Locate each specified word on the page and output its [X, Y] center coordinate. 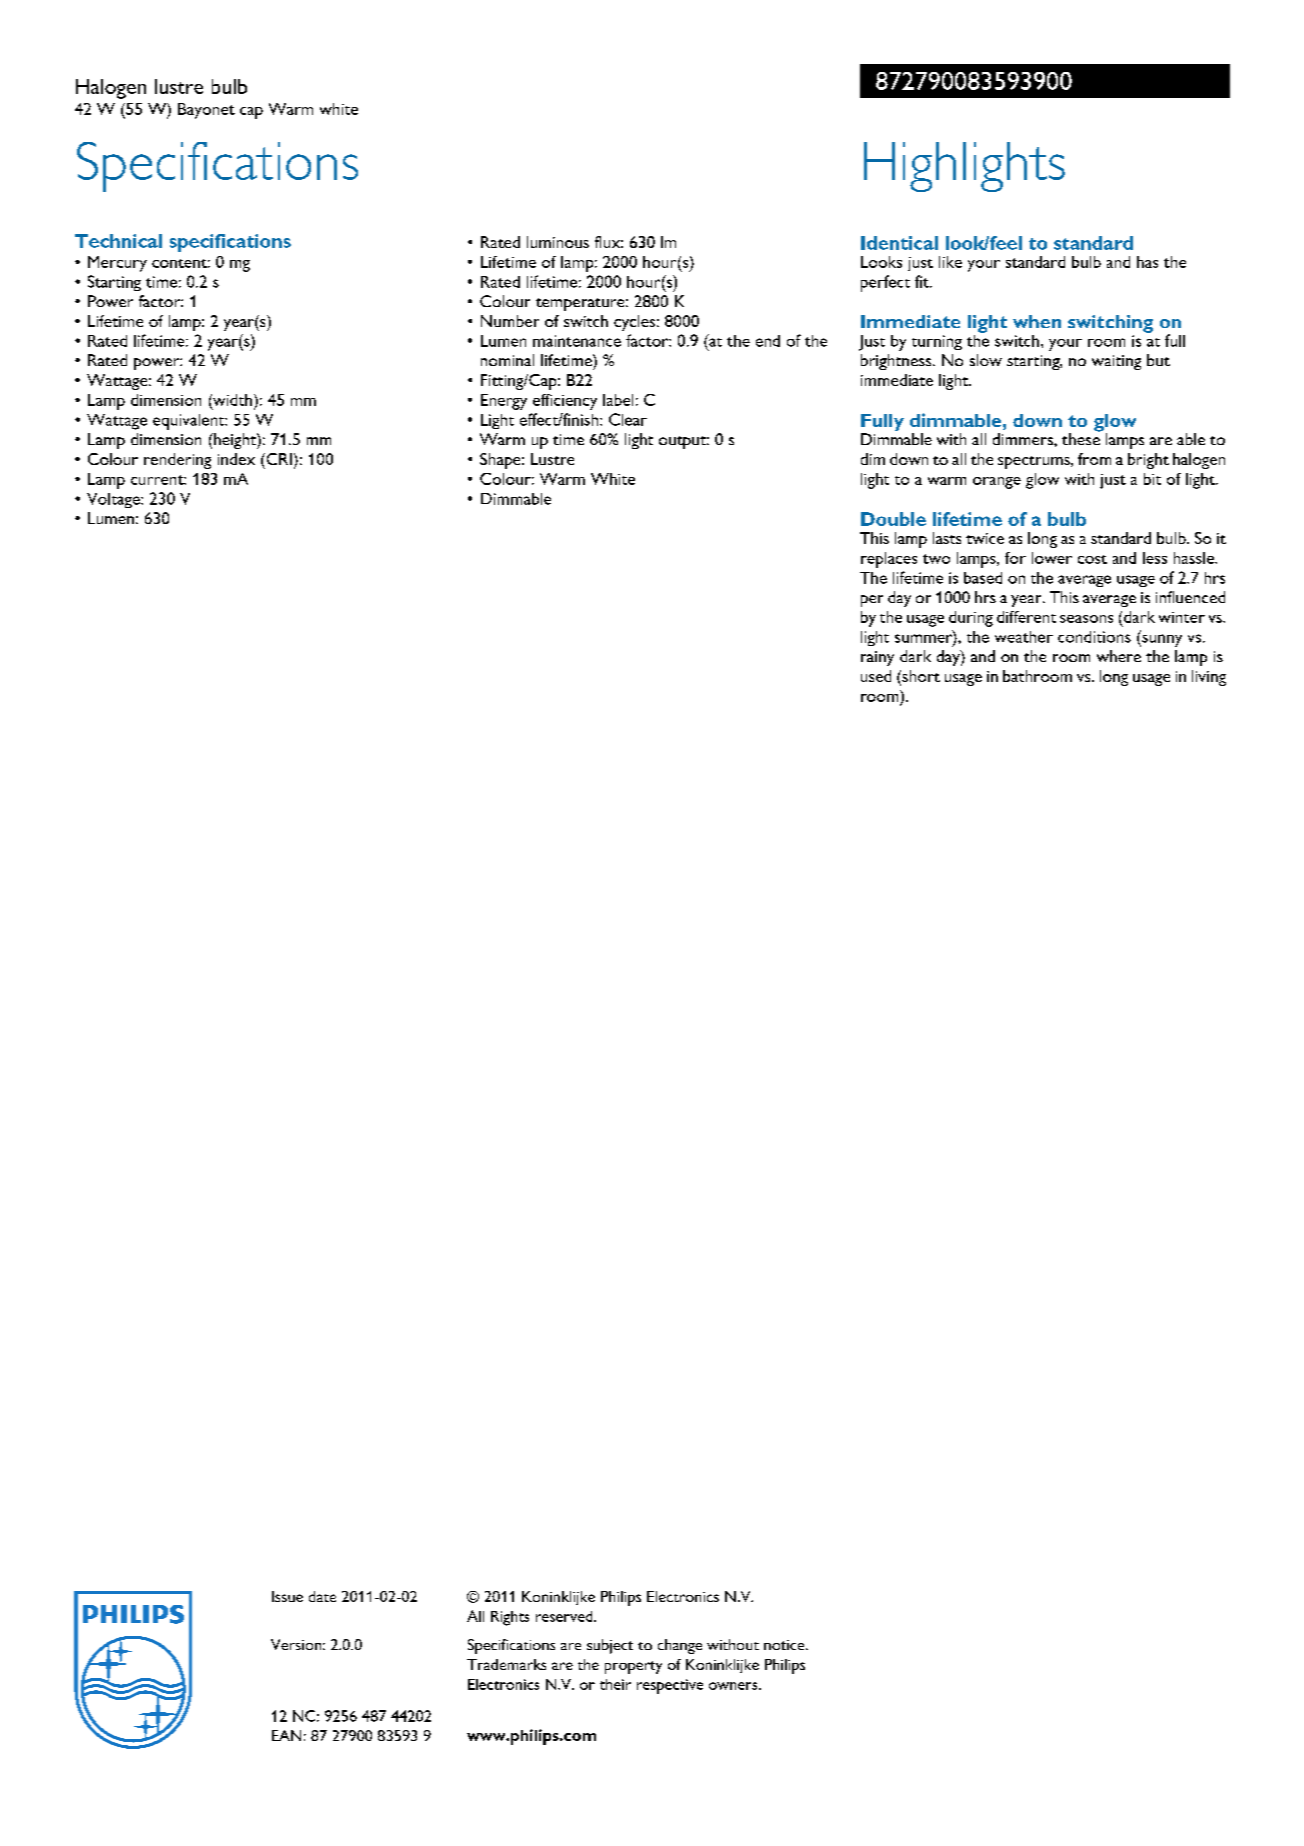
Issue [287, 1596]
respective [670, 1686]
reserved [565, 1616]
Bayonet [206, 111]
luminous [558, 242]
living [1209, 678]
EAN [286, 1735]
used [876, 676]
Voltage [114, 500]
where [1119, 656]
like [950, 262]
